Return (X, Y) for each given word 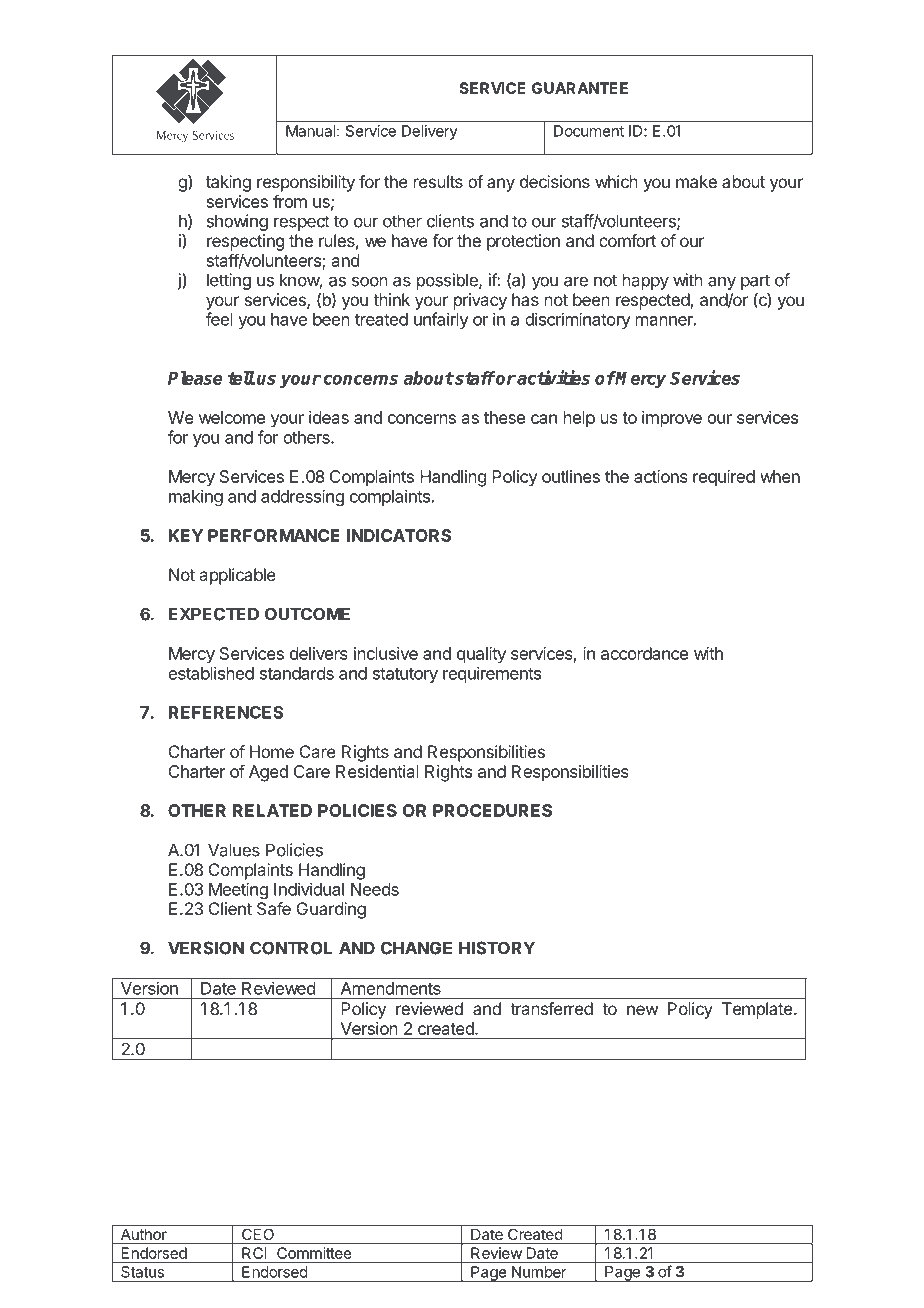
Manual (310, 131)
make (696, 181)
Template (757, 1010)
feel (219, 319)
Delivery (430, 132)
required (724, 478)
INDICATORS (399, 535)
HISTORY (497, 948)
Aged (268, 773)
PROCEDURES (492, 810)
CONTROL (291, 948)
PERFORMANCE (274, 535)
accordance (644, 653)
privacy (480, 301)
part (755, 282)
